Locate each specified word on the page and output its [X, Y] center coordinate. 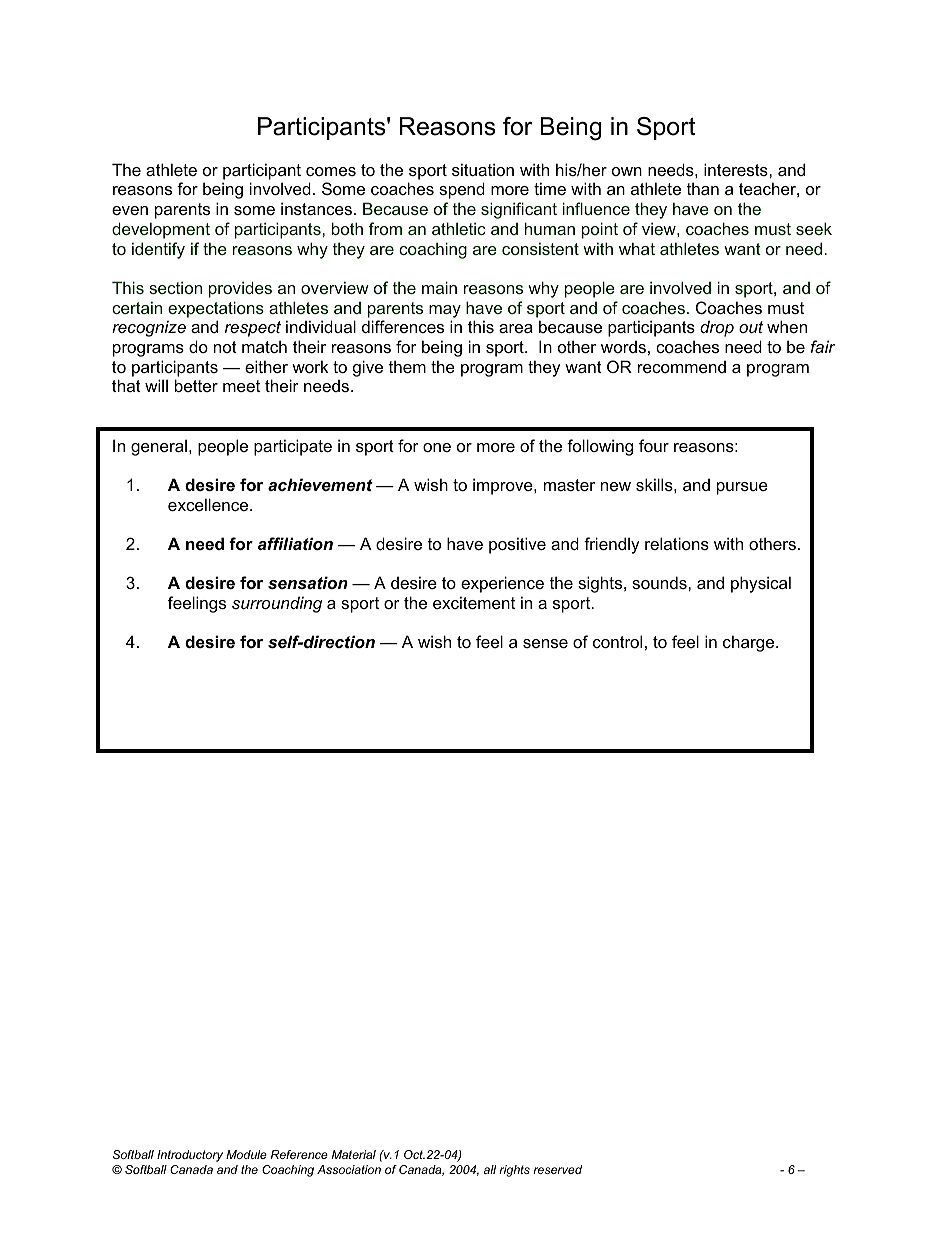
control [617, 641]
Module [246, 1154]
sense [545, 643]
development [161, 230]
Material [354, 1154]
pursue [742, 488]
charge [750, 643]
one [437, 447]
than [703, 188]
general [159, 447]
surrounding [277, 604]
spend [462, 190]
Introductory [190, 1156]
